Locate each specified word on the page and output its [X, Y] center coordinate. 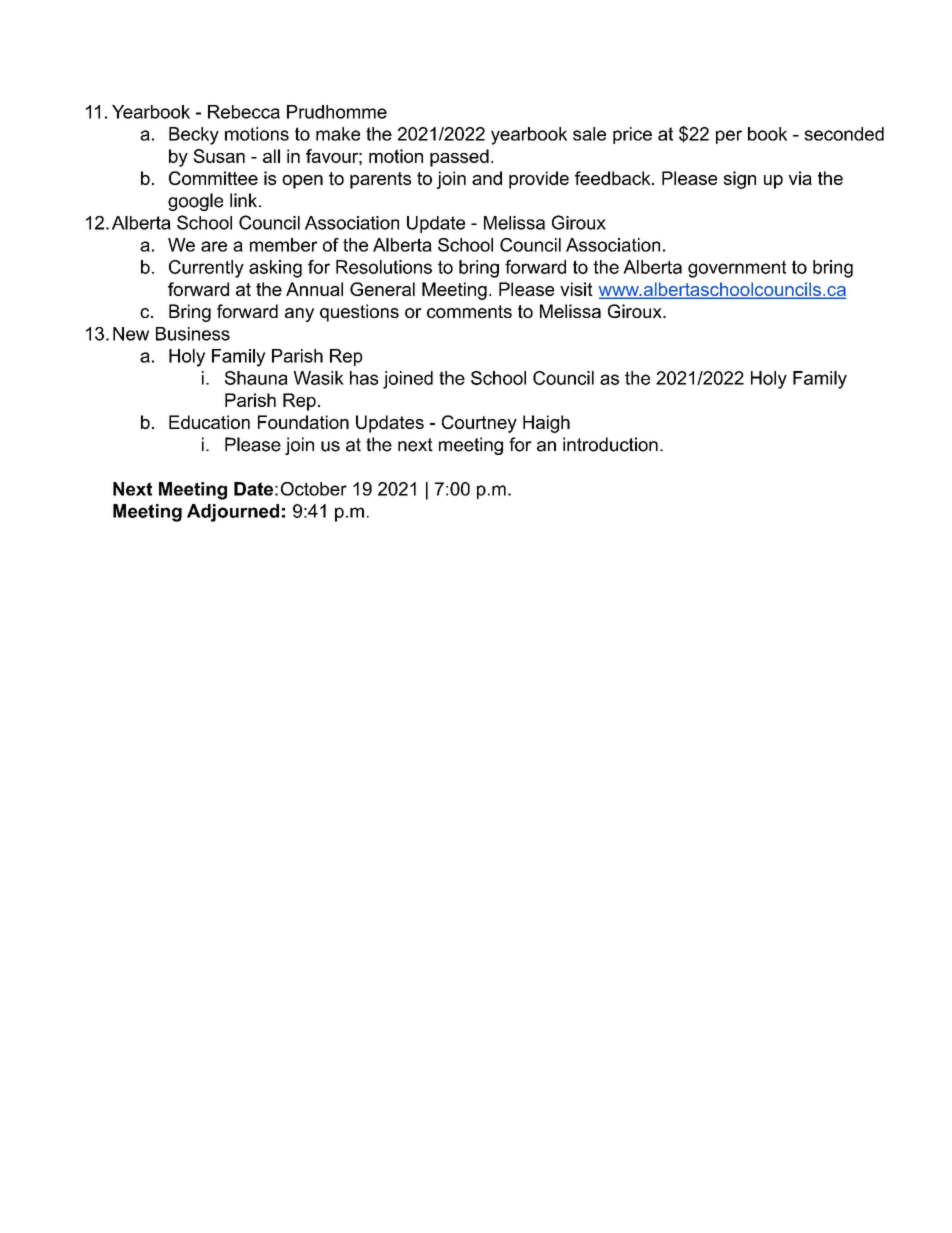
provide [539, 180]
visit [576, 289]
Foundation [303, 422]
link [245, 200]
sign [739, 180]
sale [589, 134]
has [364, 378]
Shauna [256, 378]
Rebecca [244, 112]
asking [275, 269]
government [737, 269]
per [729, 137]
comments [469, 311]
